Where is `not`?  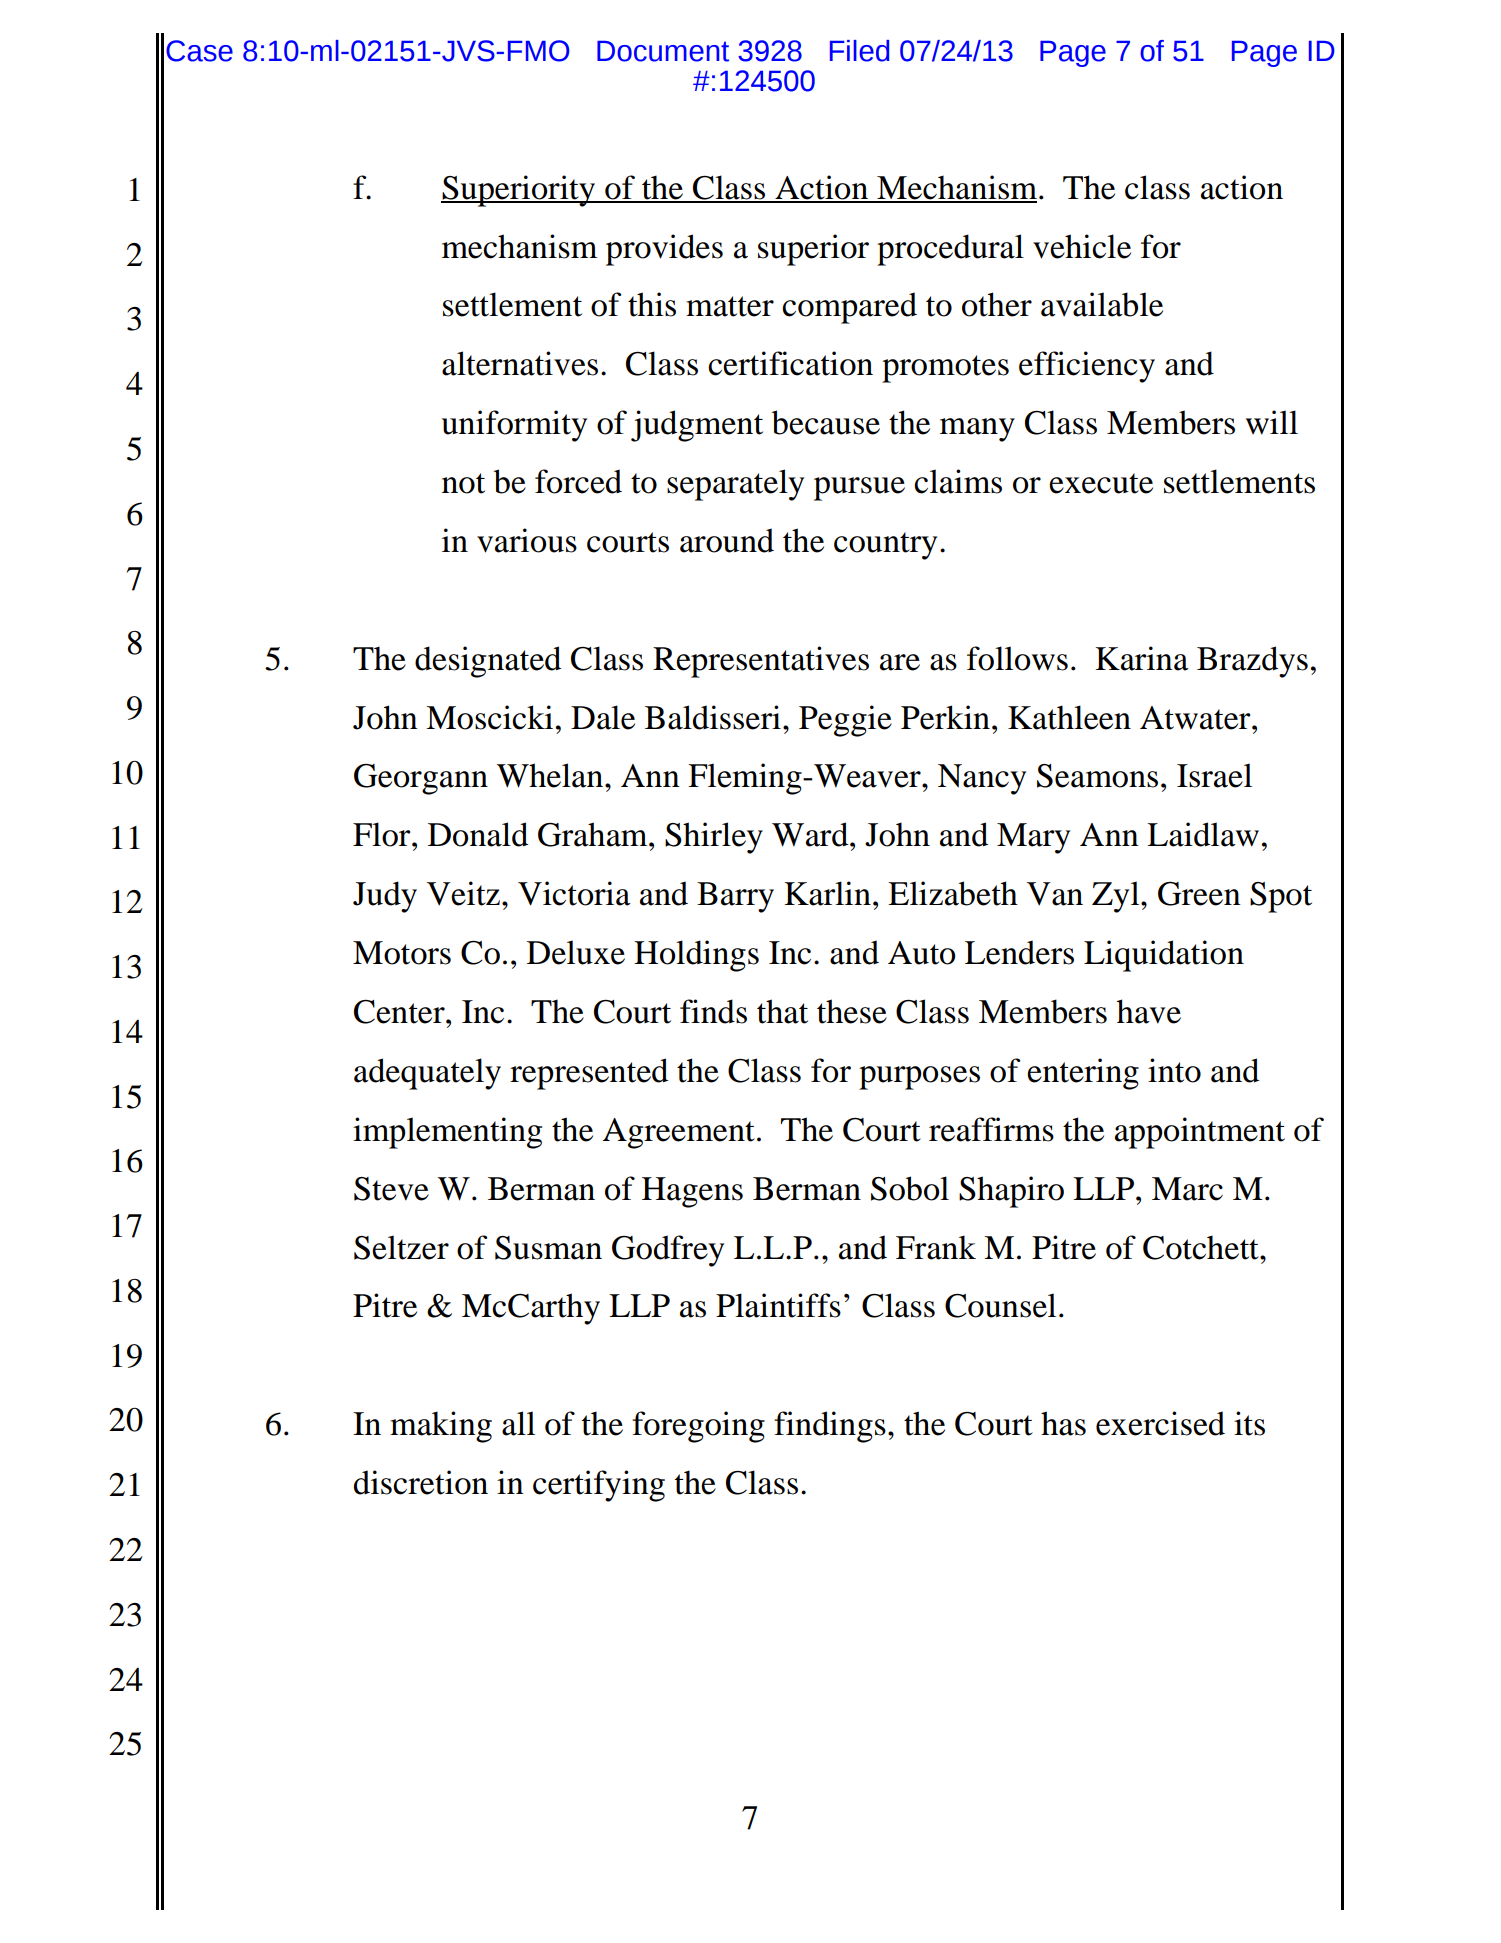 not is located at coordinates (463, 483).
